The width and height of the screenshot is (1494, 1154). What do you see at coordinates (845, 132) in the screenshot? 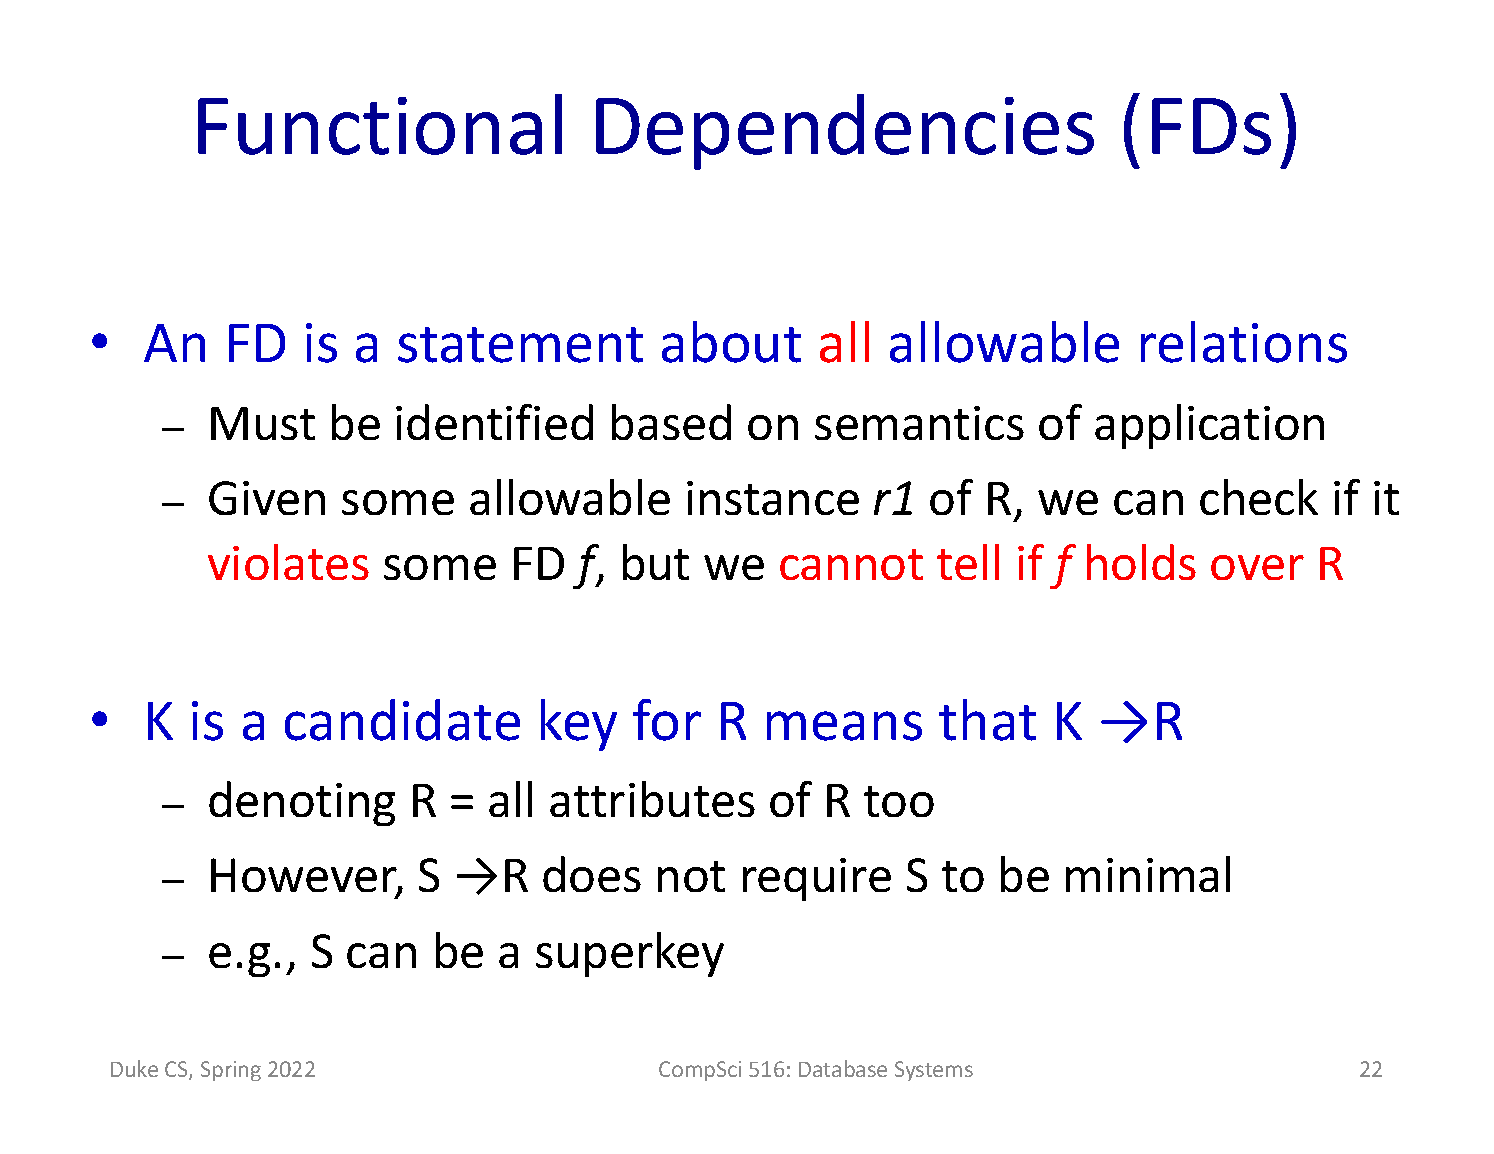
I see `Dependencies` at bounding box center [845, 132].
